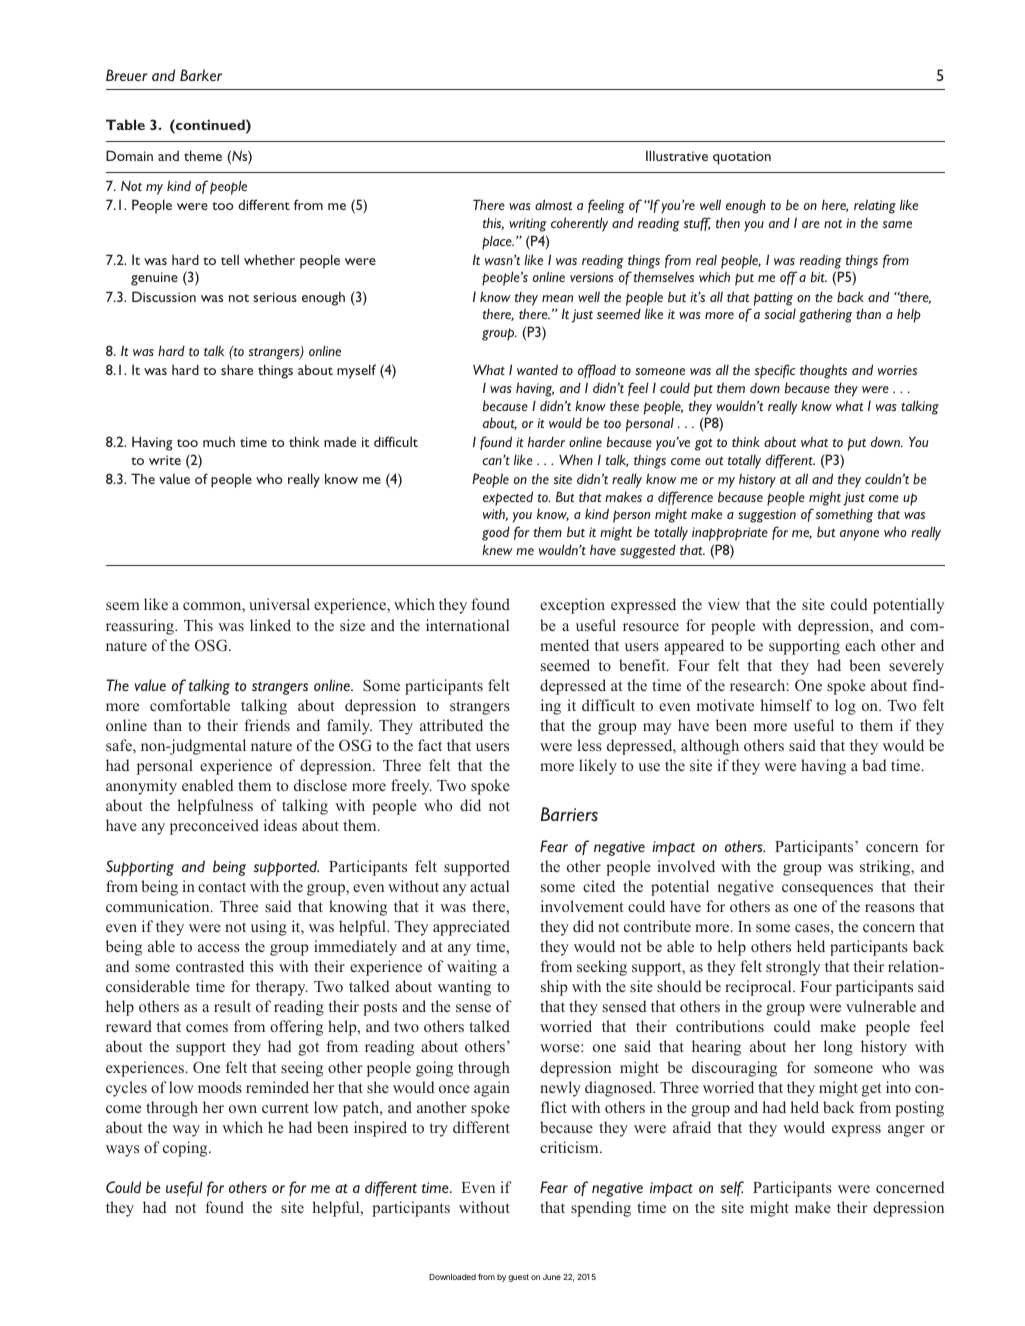 The image size is (1025, 1326). I want to click on coping, so click(186, 1149).
